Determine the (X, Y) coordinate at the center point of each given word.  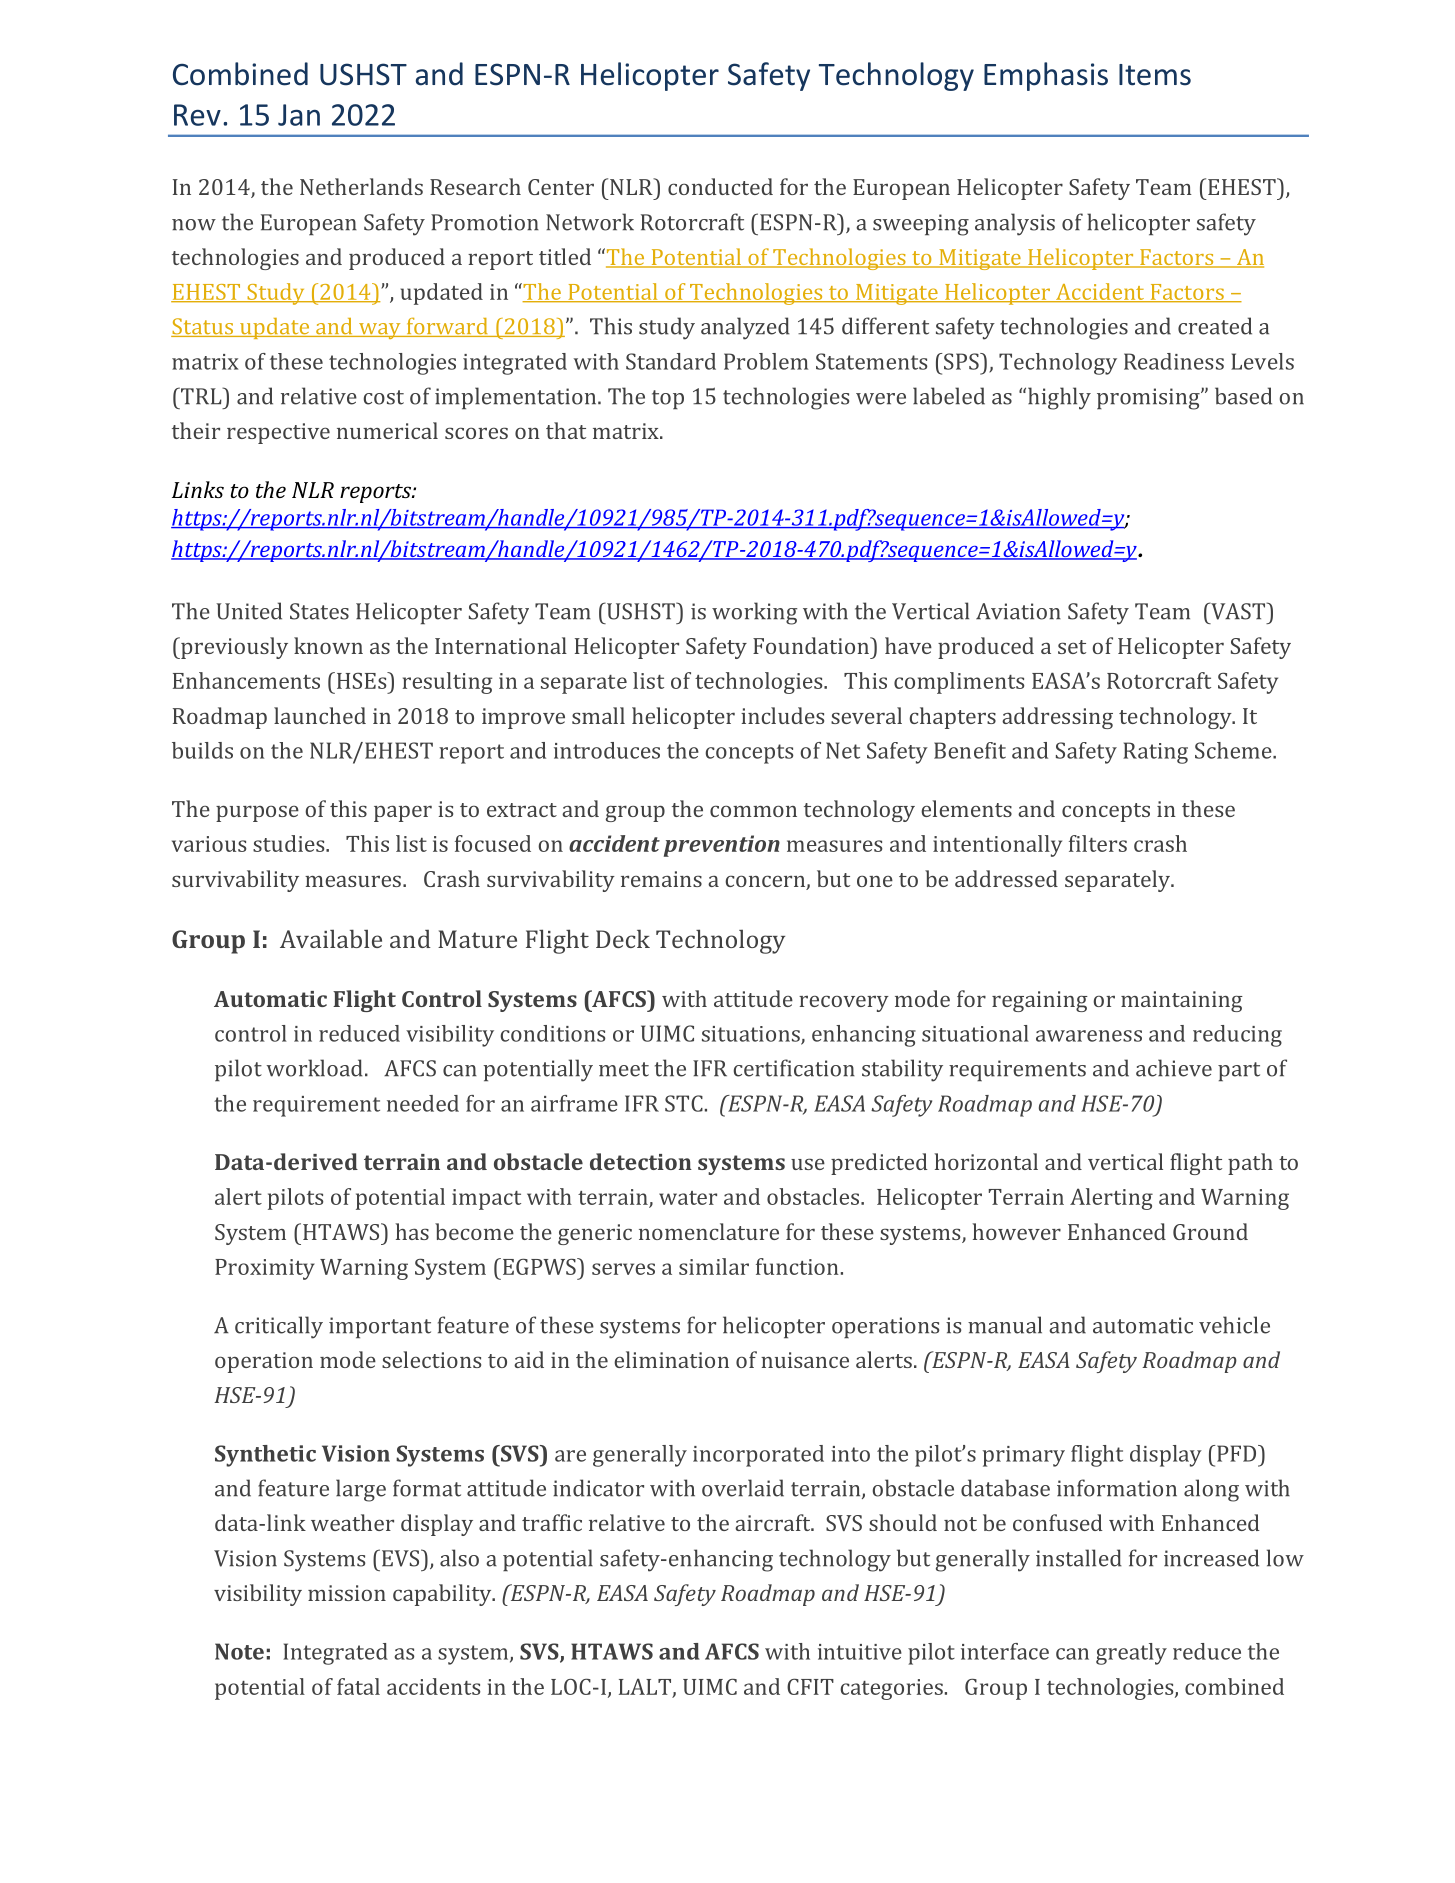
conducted (720, 186)
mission (347, 1593)
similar (714, 1266)
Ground (1210, 1231)
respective (278, 433)
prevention (722, 846)
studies (290, 843)
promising (1149, 399)
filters (1098, 843)
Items (1155, 75)
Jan (299, 115)
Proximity (265, 1269)
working (754, 613)
